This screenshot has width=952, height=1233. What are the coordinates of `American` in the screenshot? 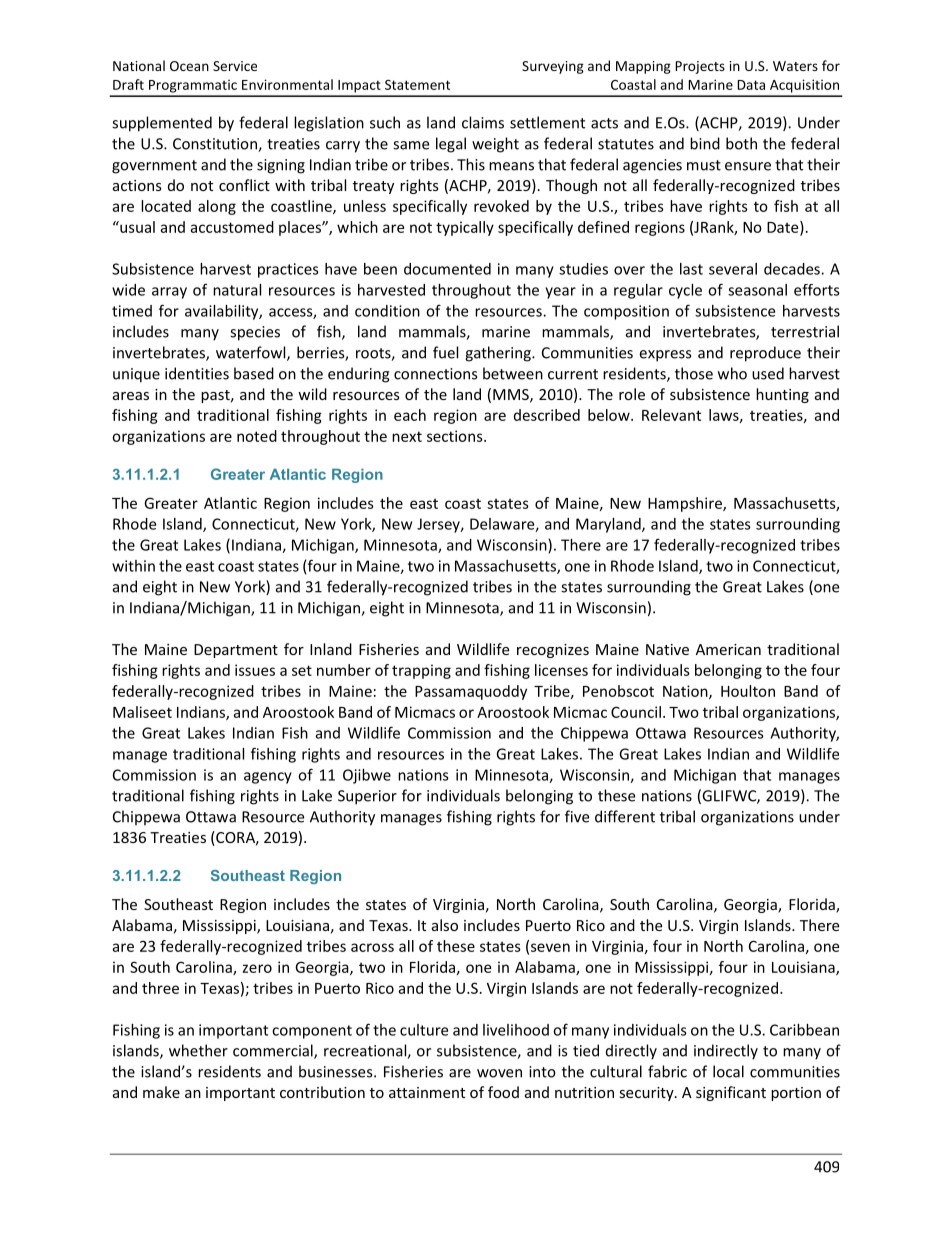 It's located at (728, 649).
